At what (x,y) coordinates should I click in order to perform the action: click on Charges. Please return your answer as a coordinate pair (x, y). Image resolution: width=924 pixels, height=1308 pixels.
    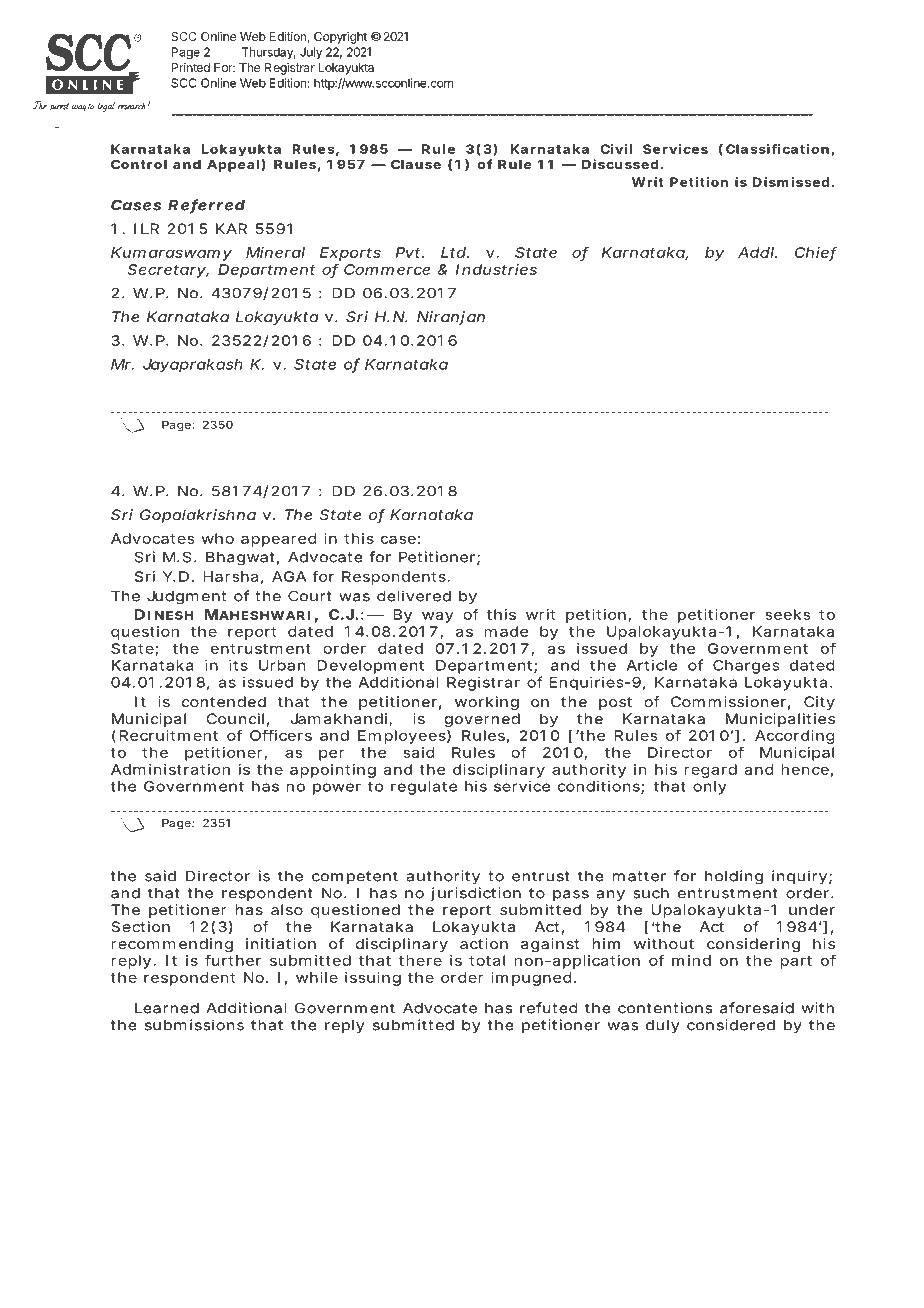
    Looking at the image, I should click on (746, 667).
